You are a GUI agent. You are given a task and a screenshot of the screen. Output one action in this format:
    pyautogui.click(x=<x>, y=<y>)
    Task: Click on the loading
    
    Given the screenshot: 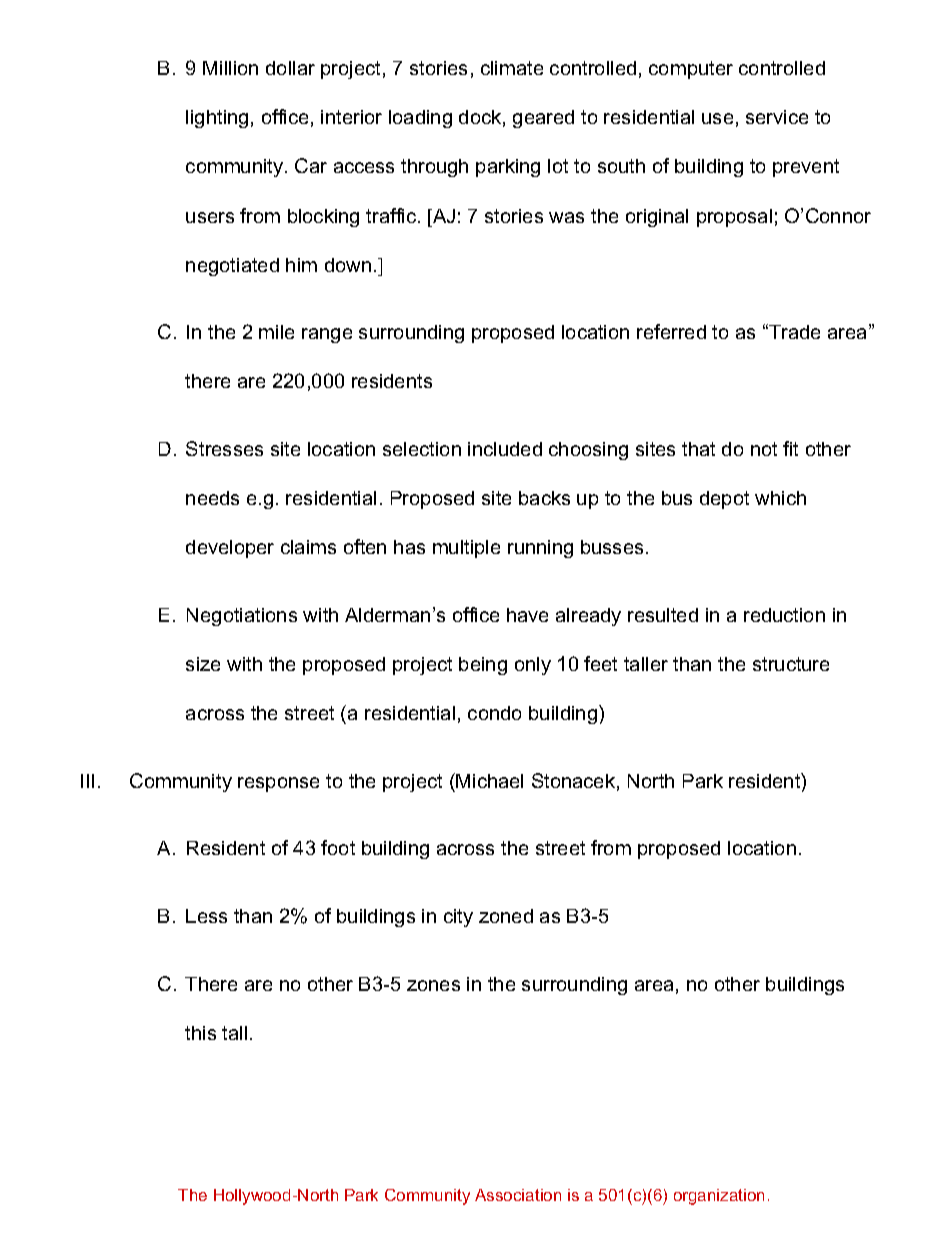 What is the action you would take?
    pyautogui.click(x=420, y=119)
